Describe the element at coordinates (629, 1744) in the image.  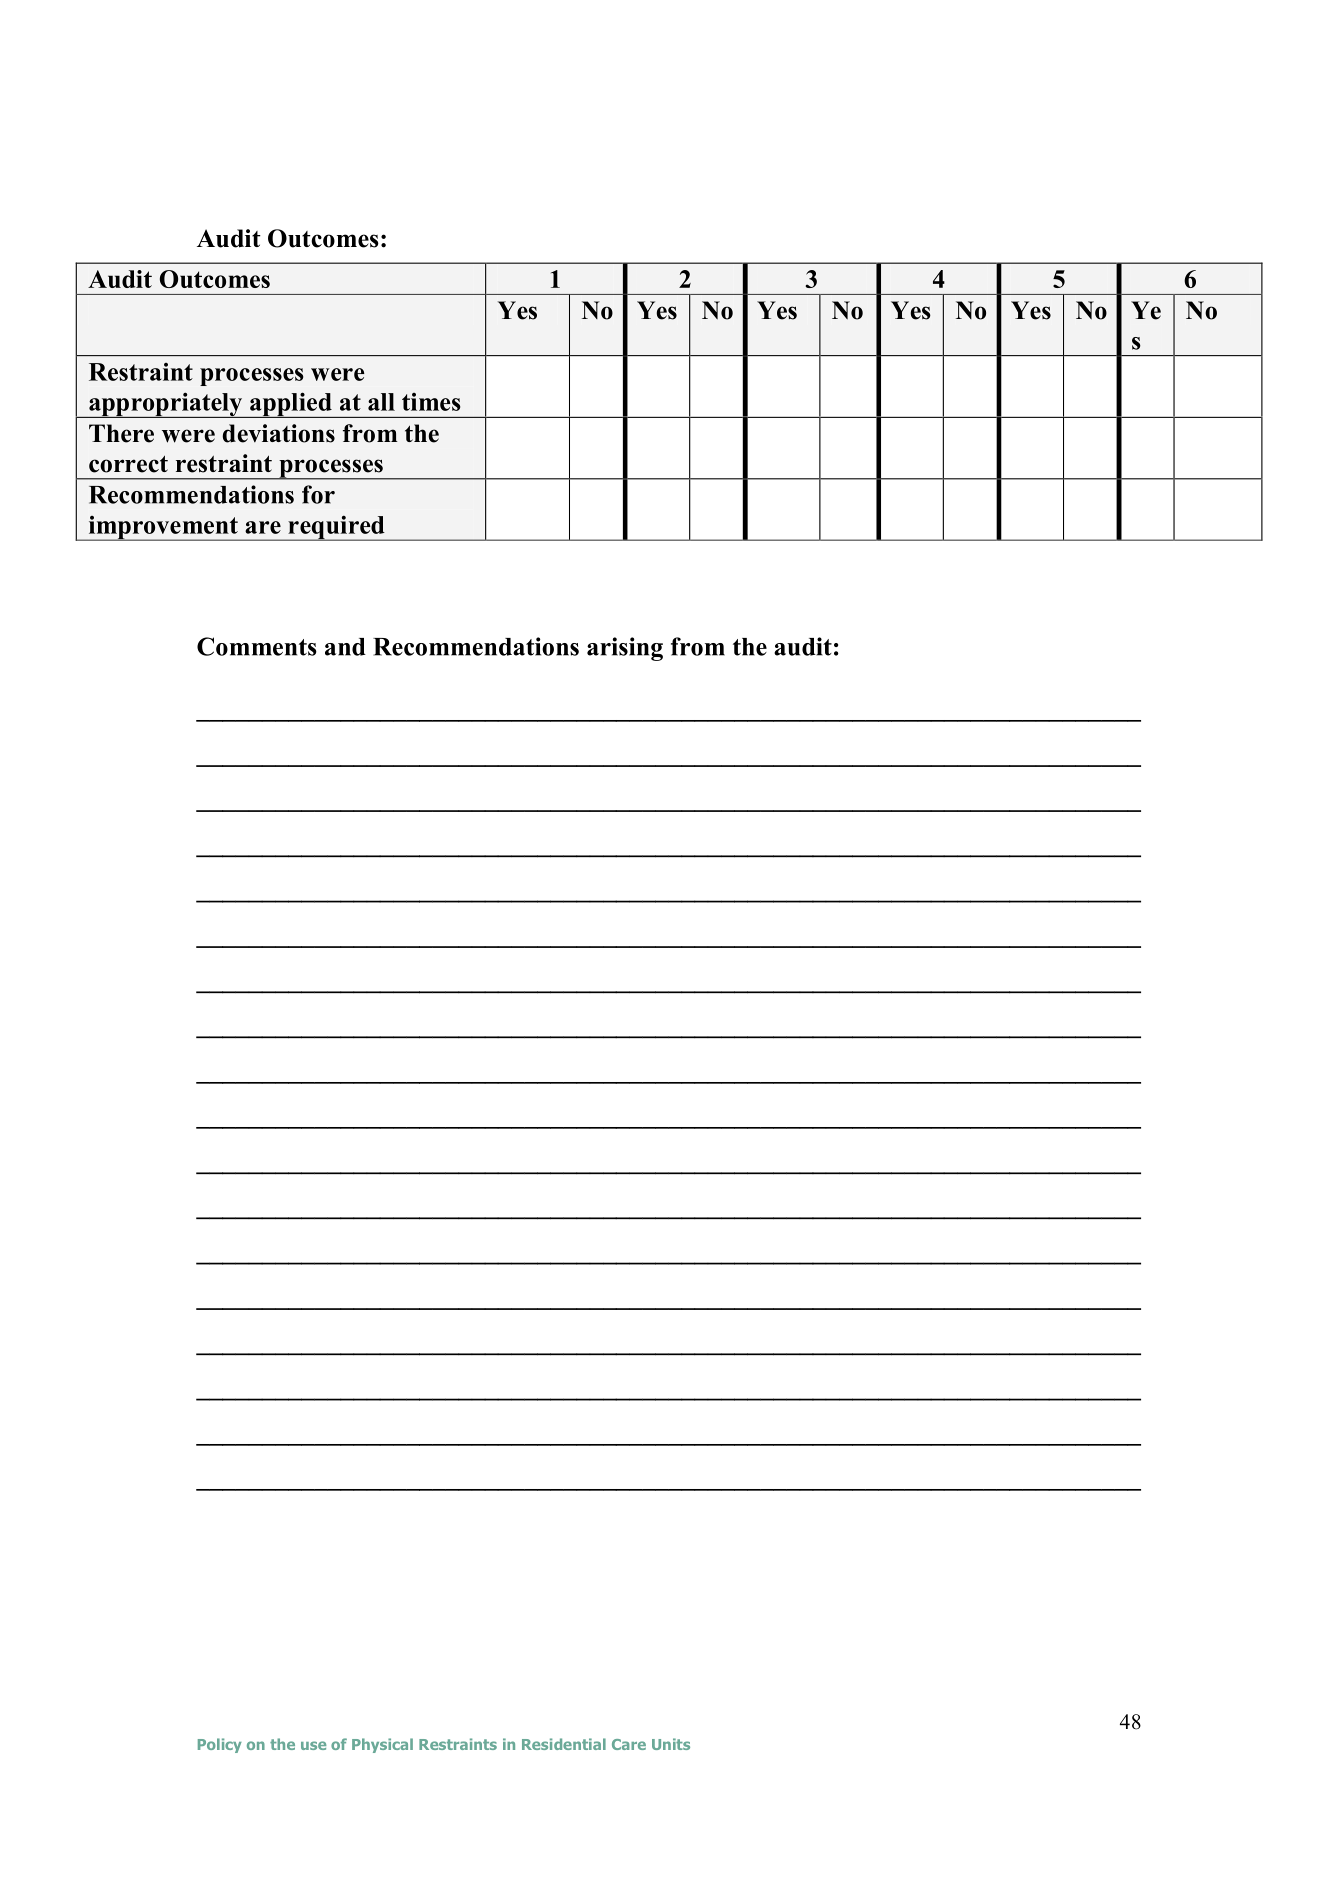
I see `Care` at that location.
